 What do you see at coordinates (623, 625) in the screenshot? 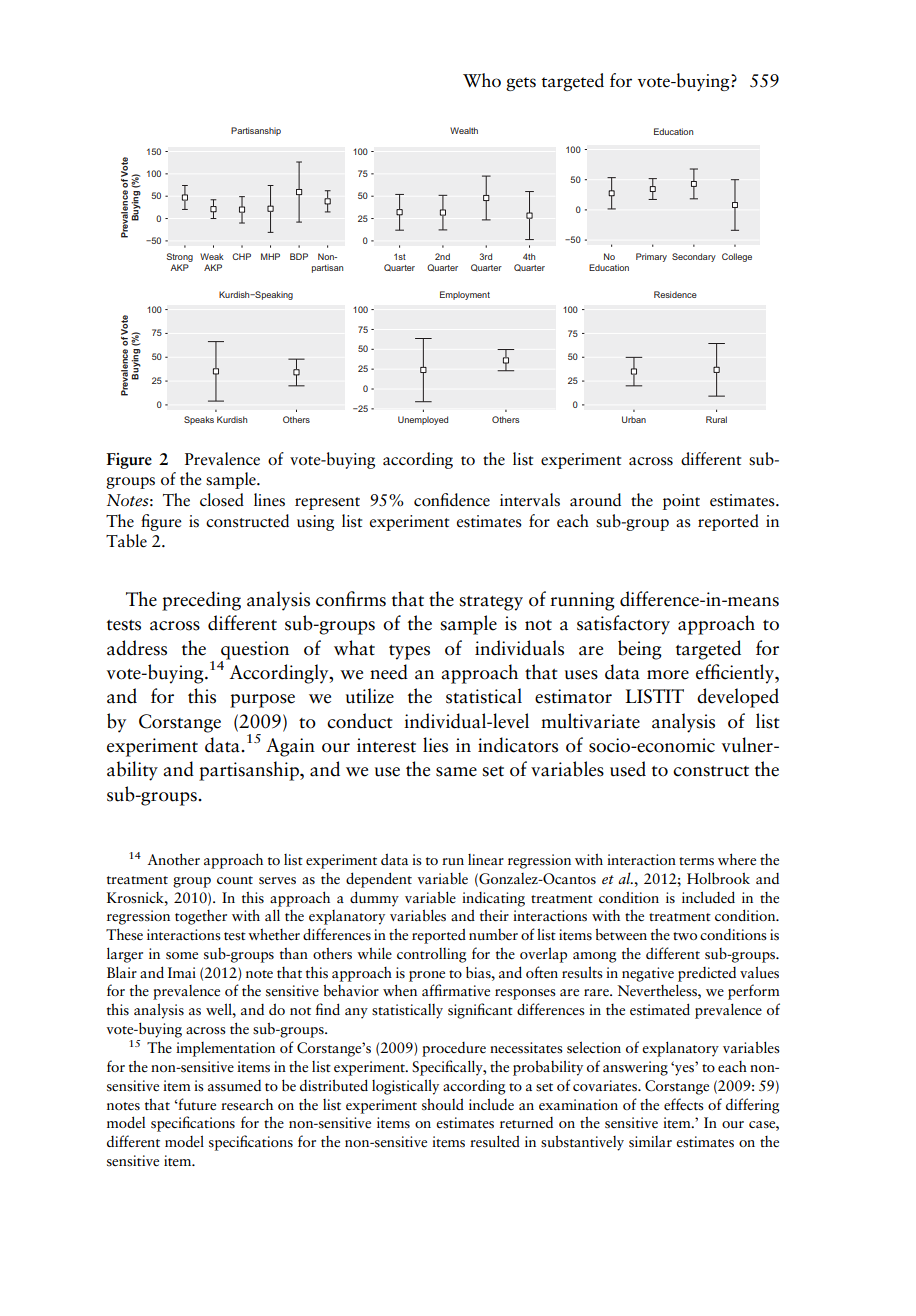
I see `satisfactory` at bounding box center [623, 625].
